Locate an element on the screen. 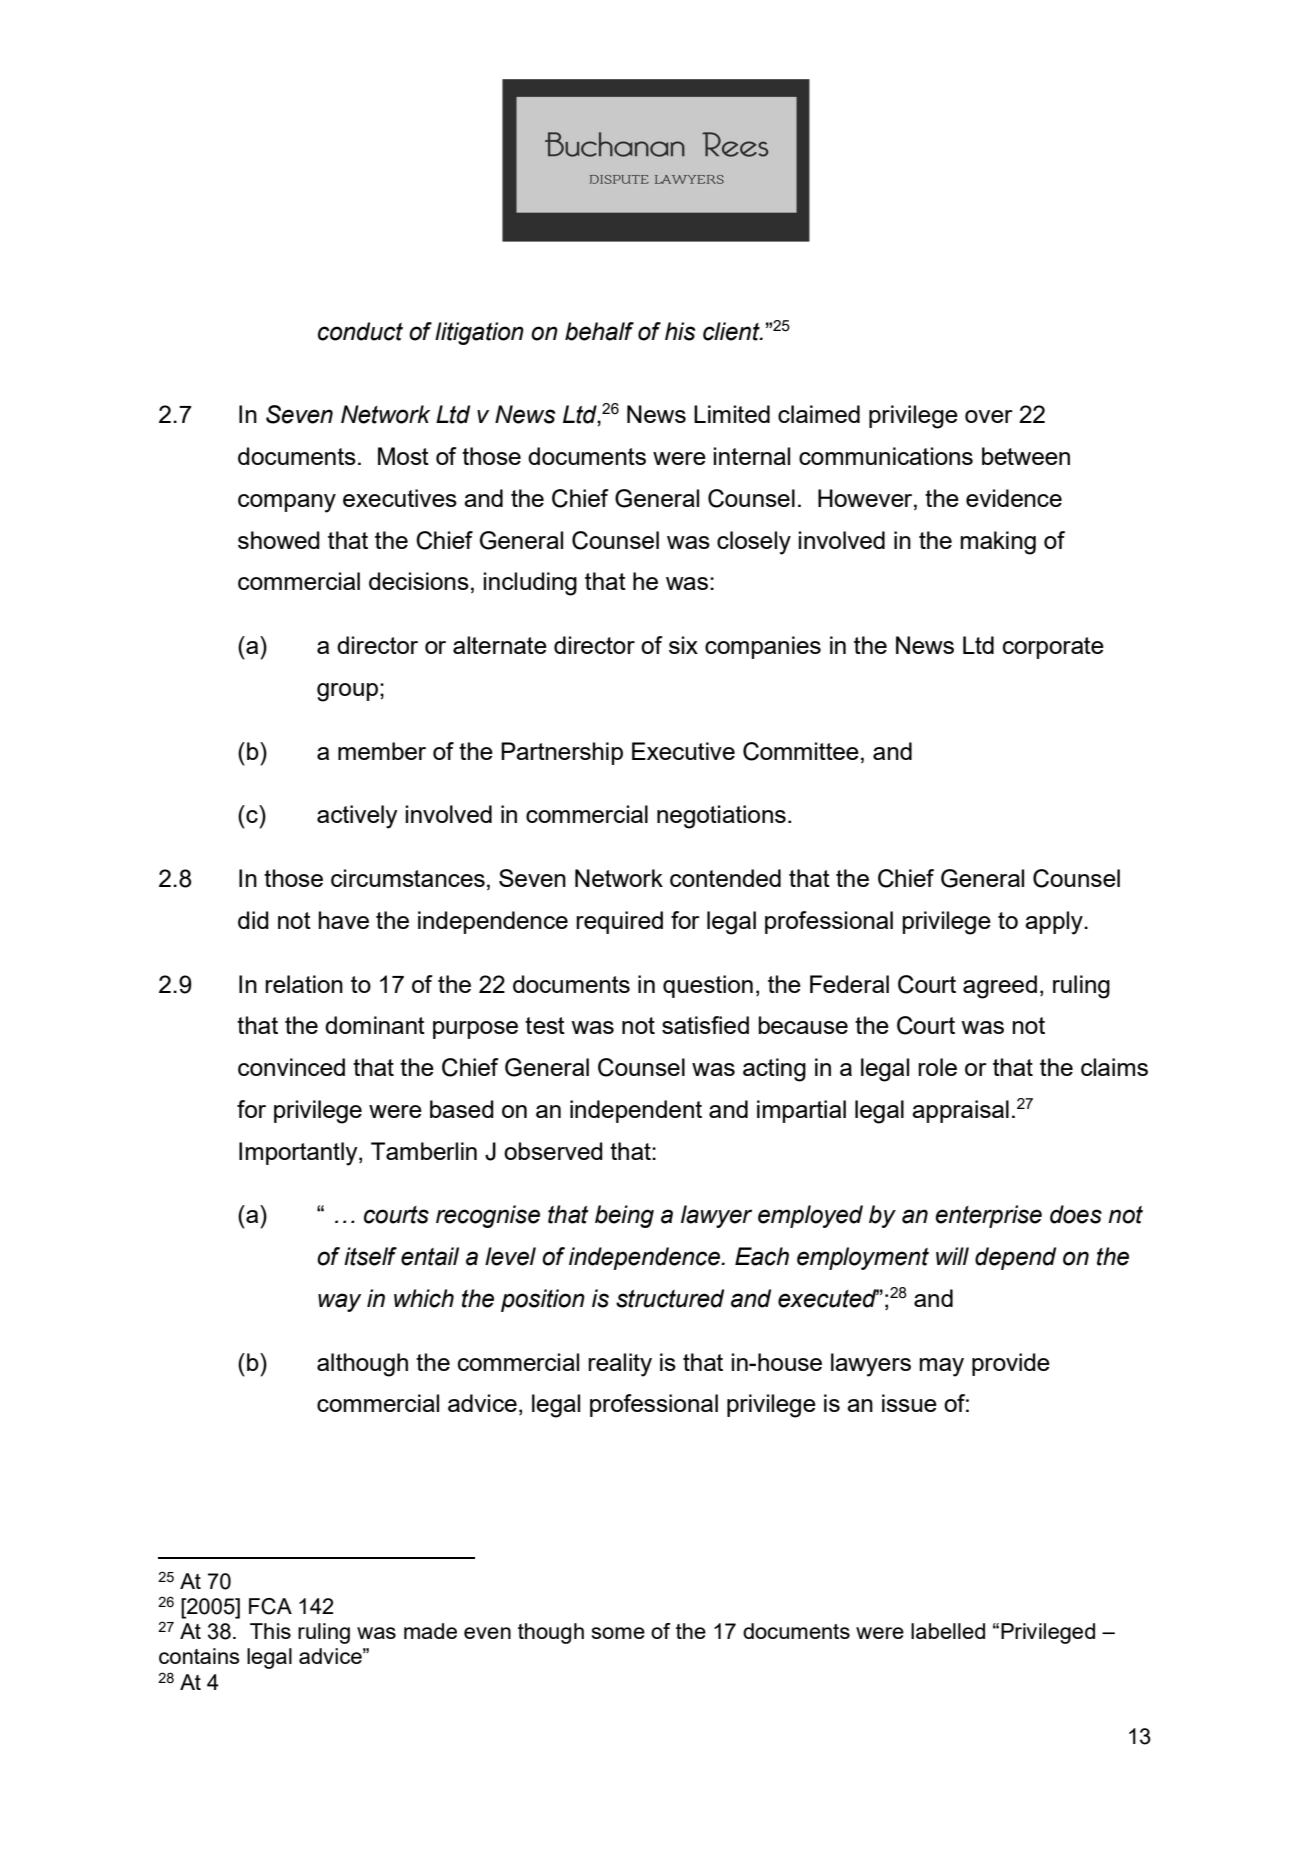 This screenshot has width=1310, height=1853. conduct is located at coordinates (360, 331).
